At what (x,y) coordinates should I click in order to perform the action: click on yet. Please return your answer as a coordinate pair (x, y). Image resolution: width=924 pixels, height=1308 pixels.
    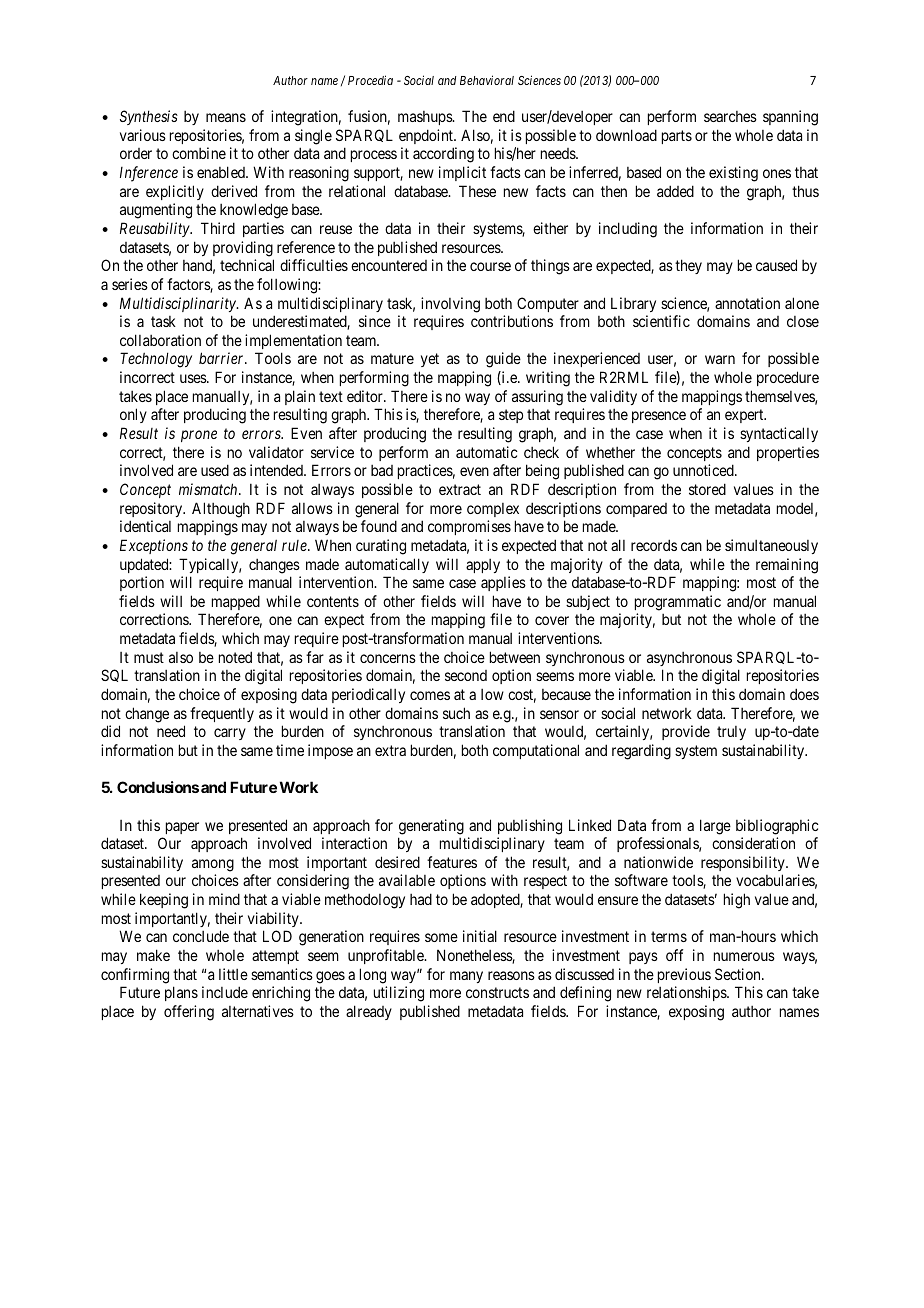
    Looking at the image, I should click on (430, 360).
